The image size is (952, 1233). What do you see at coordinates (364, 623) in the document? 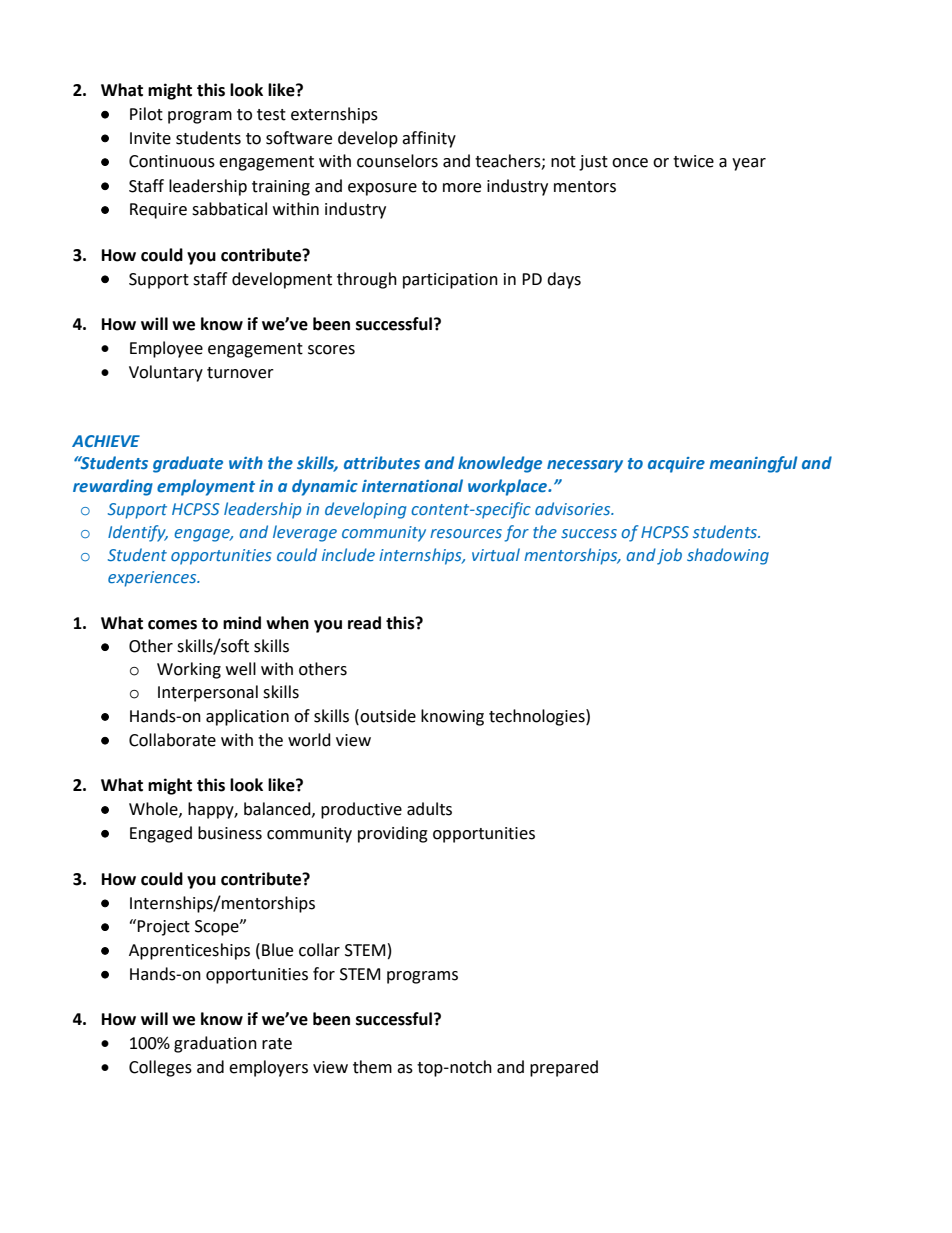
I see `read` at bounding box center [364, 623].
